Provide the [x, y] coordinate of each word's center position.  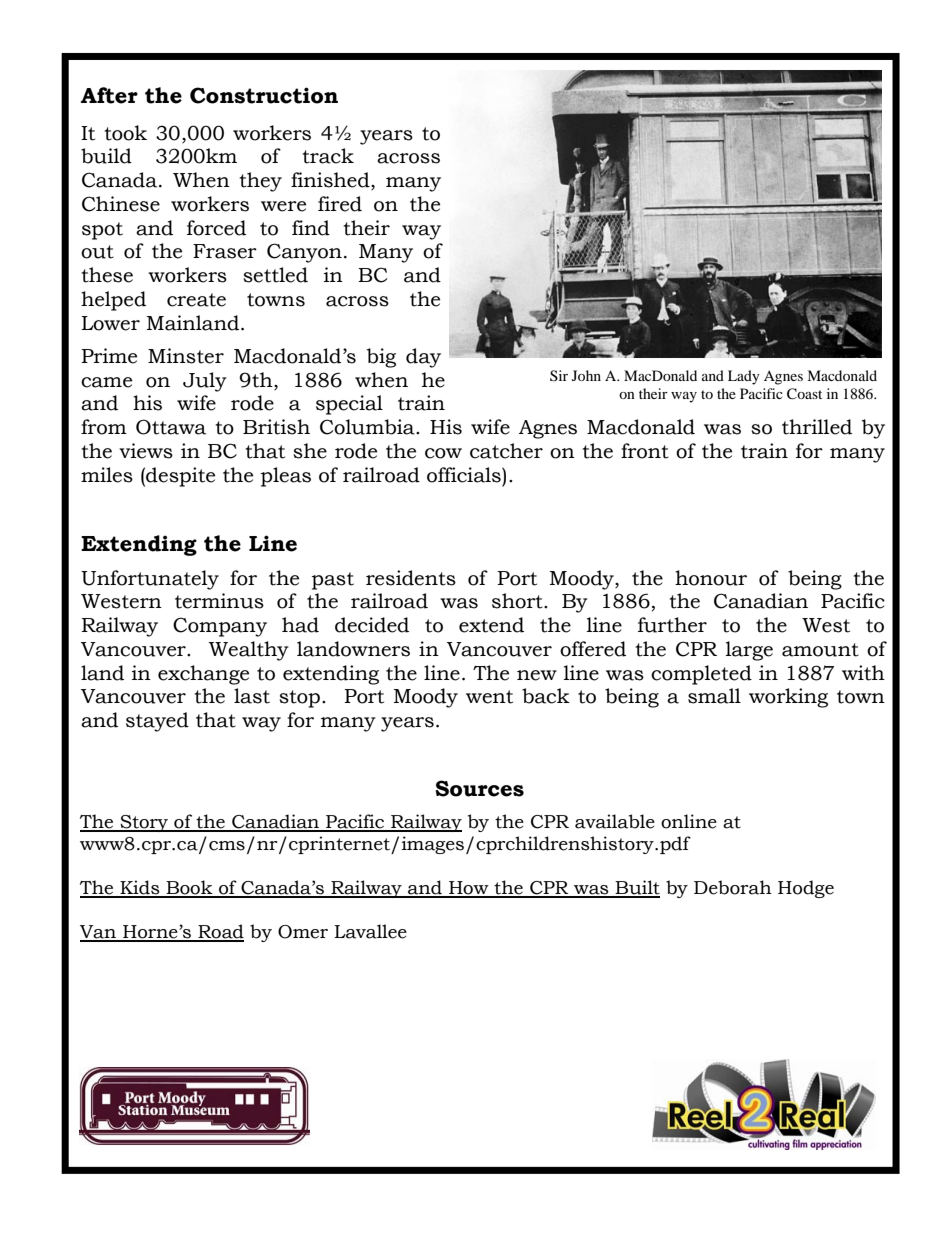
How [469, 889]
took [126, 133]
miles [107, 475]
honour [711, 578]
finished [331, 181]
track [328, 156]
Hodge [806, 889]
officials [465, 475]
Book [189, 888]
